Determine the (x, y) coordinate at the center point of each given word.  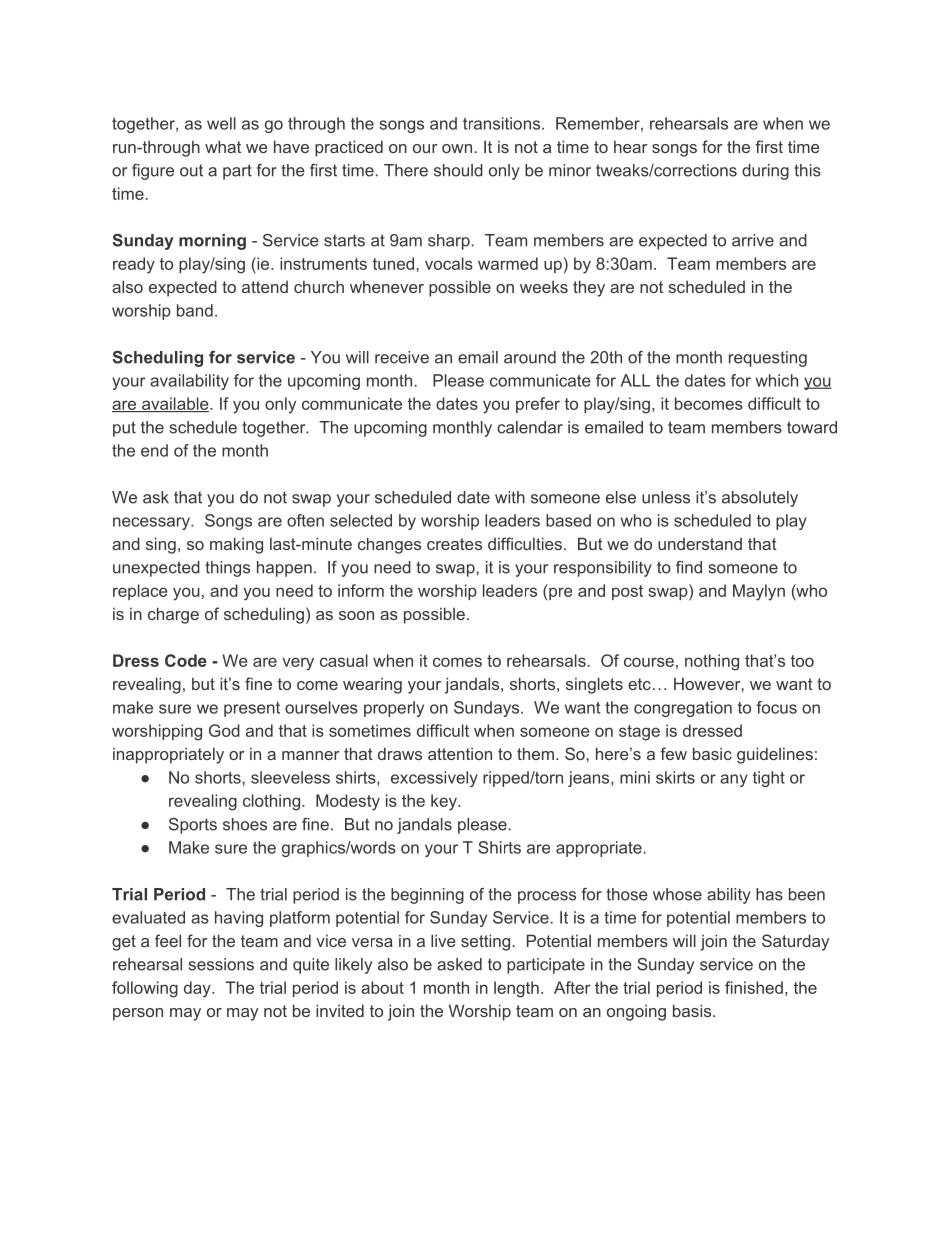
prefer (538, 405)
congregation (683, 709)
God (224, 730)
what (223, 146)
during (765, 172)
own (457, 148)
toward (812, 427)
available (175, 404)
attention (460, 754)
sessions (221, 964)
